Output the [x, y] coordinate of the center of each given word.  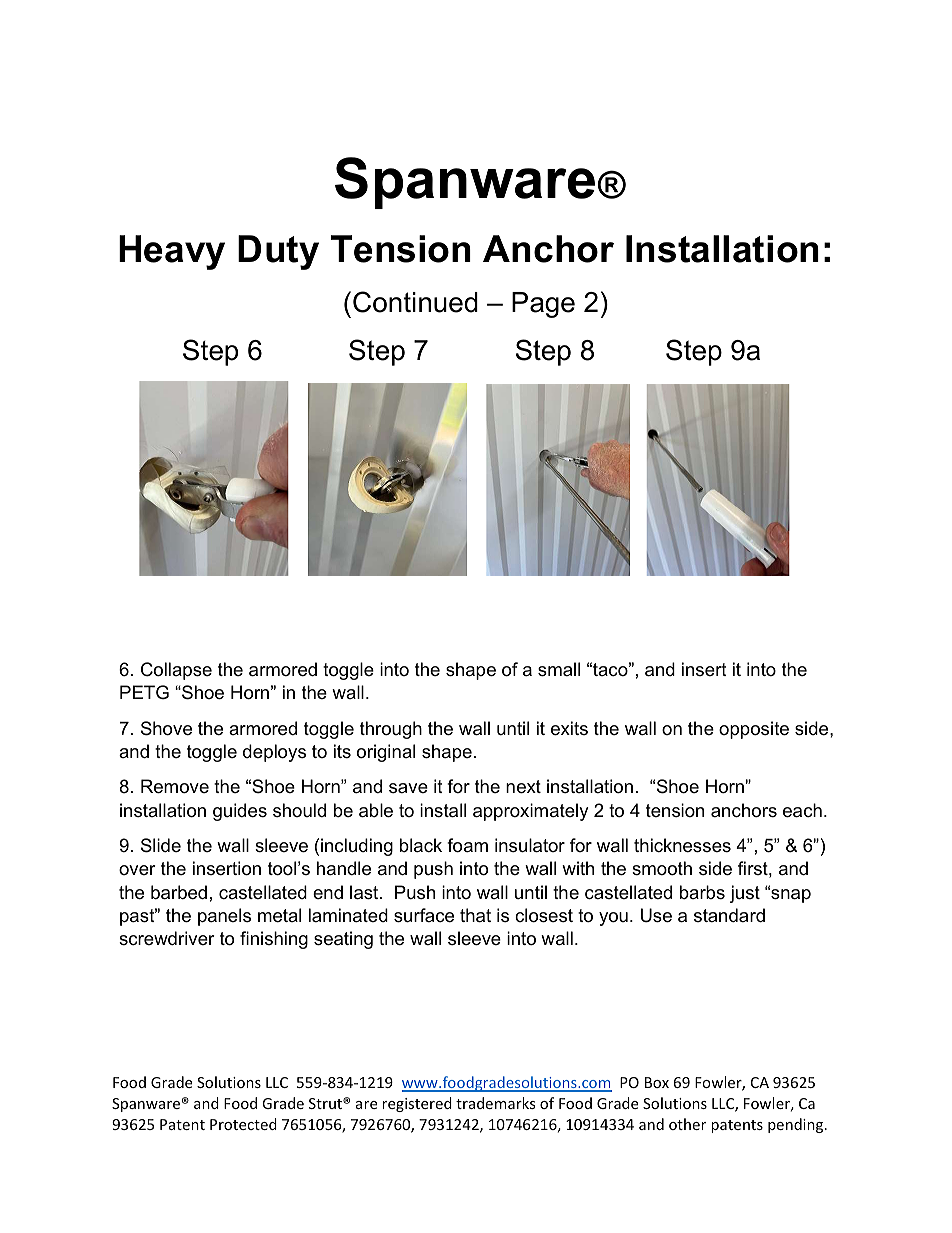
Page [543, 305]
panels [224, 917]
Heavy [172, 252]
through [391, 730]
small [559, 669]
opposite [754, 730]
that [475, 915]
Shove [166, 728]
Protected [243, 1124]
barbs [702, 892]
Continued [415, 302]
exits [569, 728]
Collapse [176, 671]
